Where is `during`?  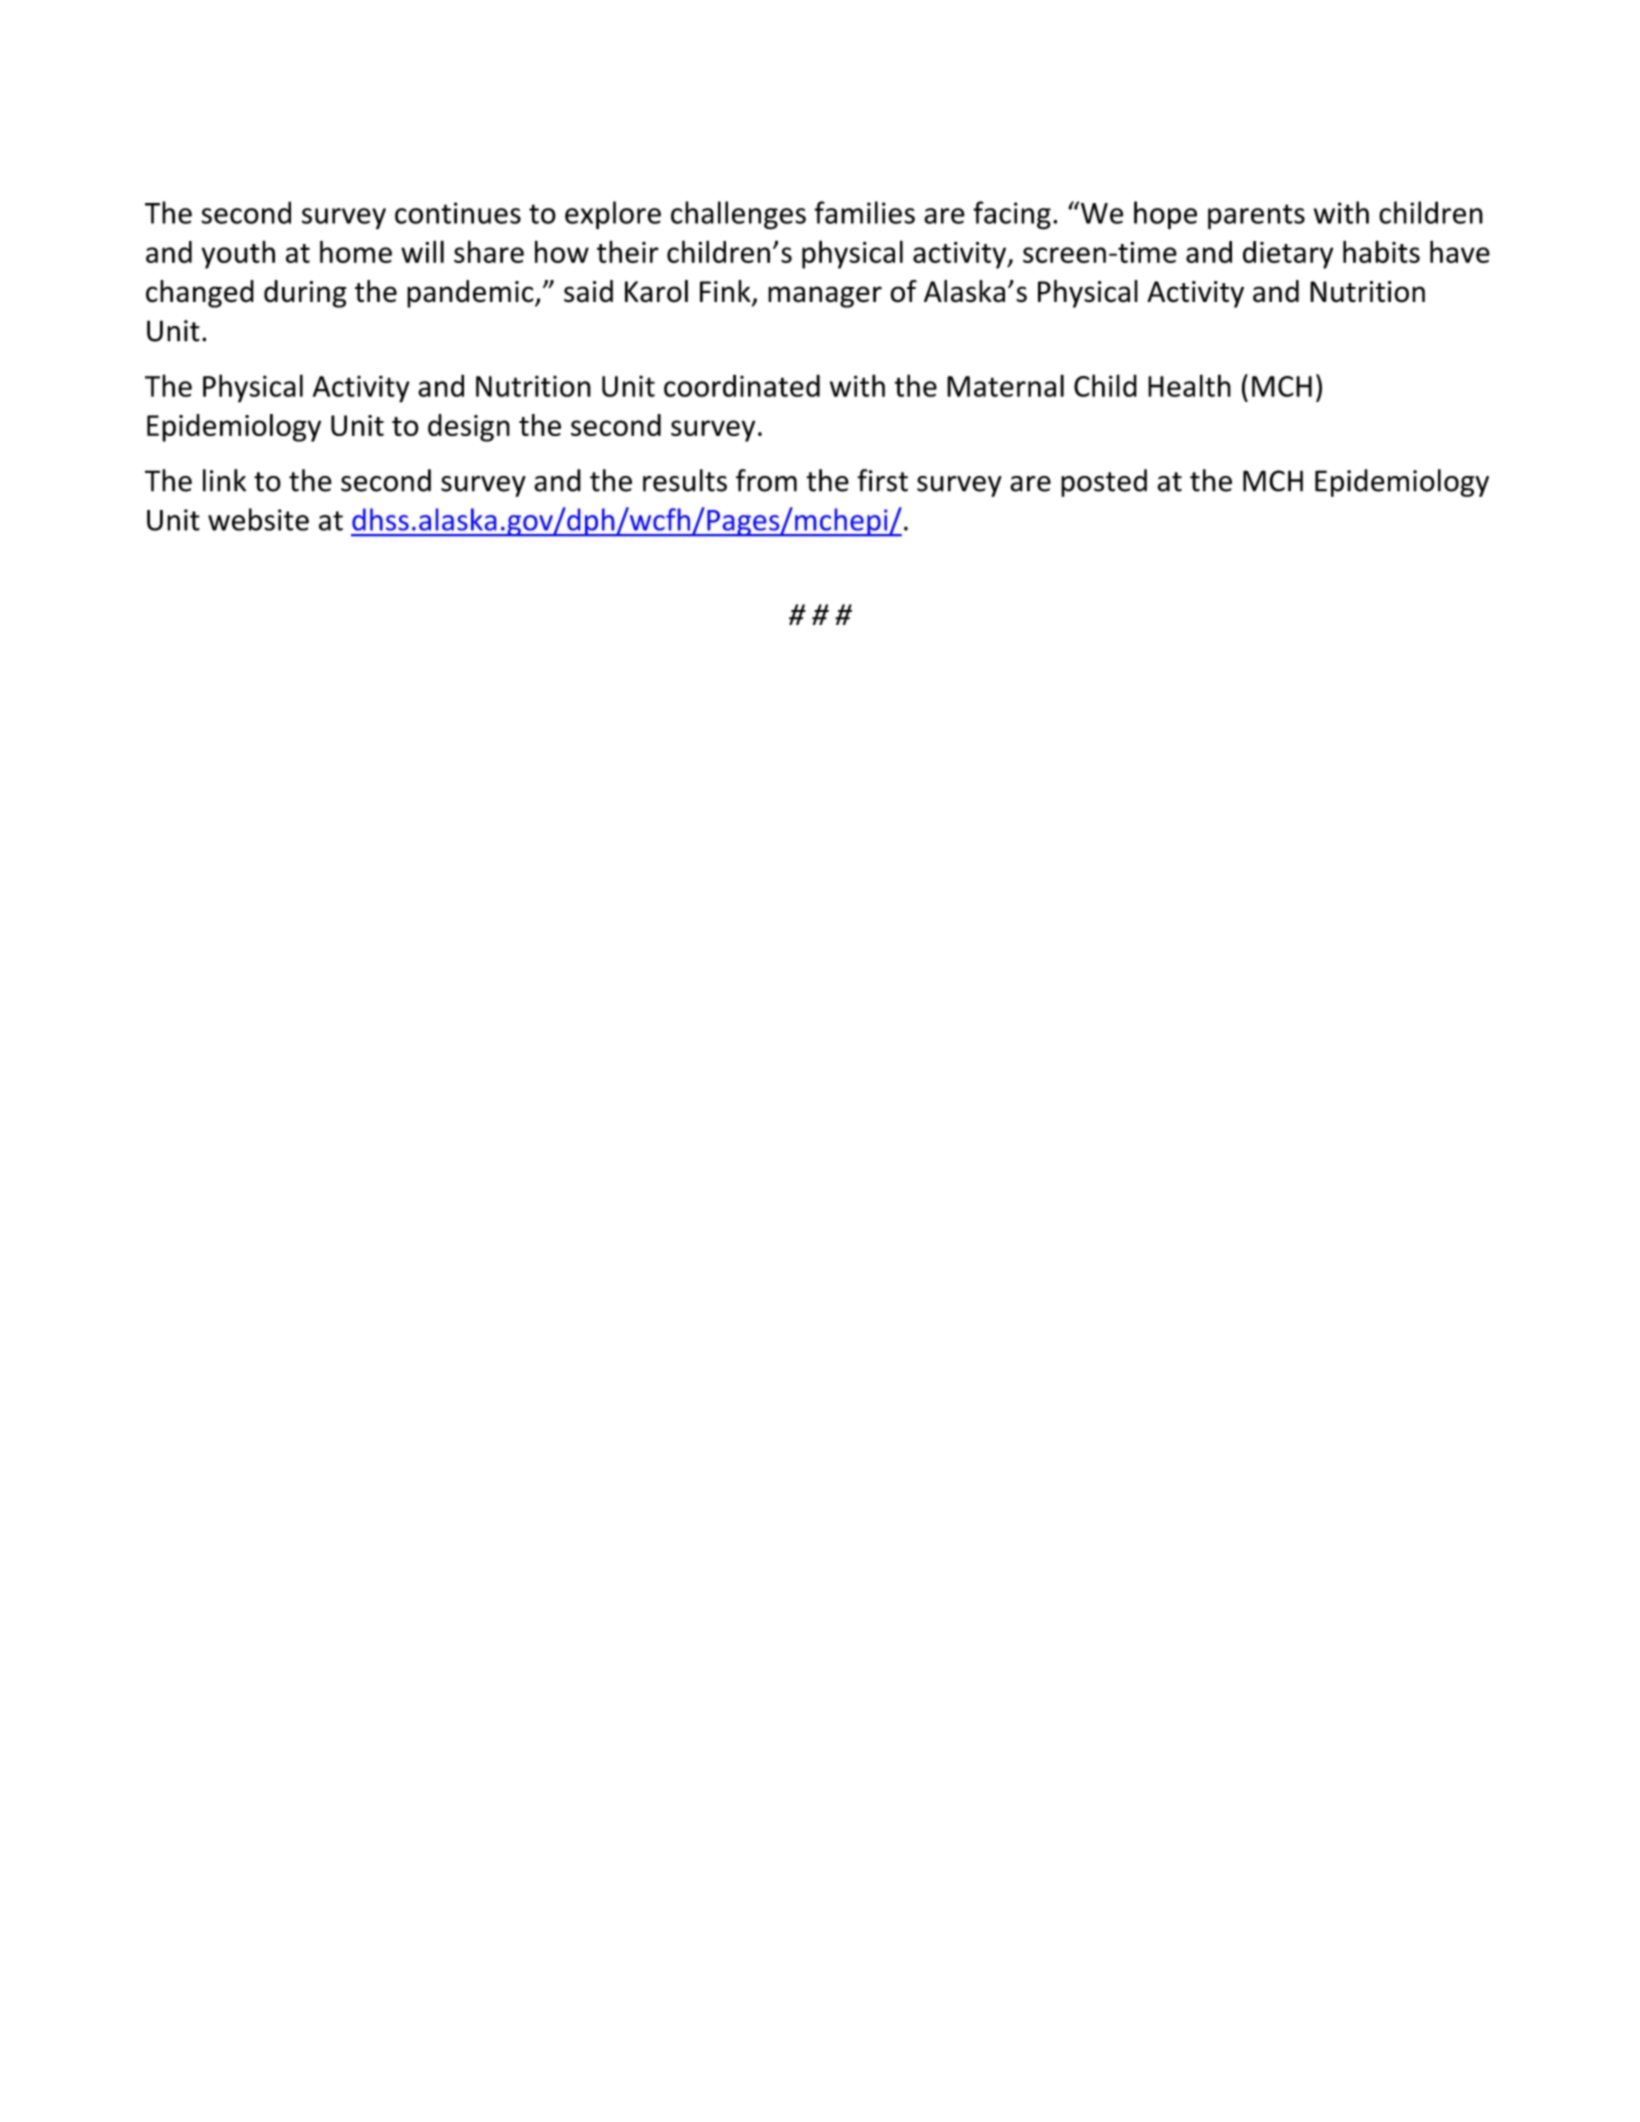
during is located at coordinates (305, 294).
